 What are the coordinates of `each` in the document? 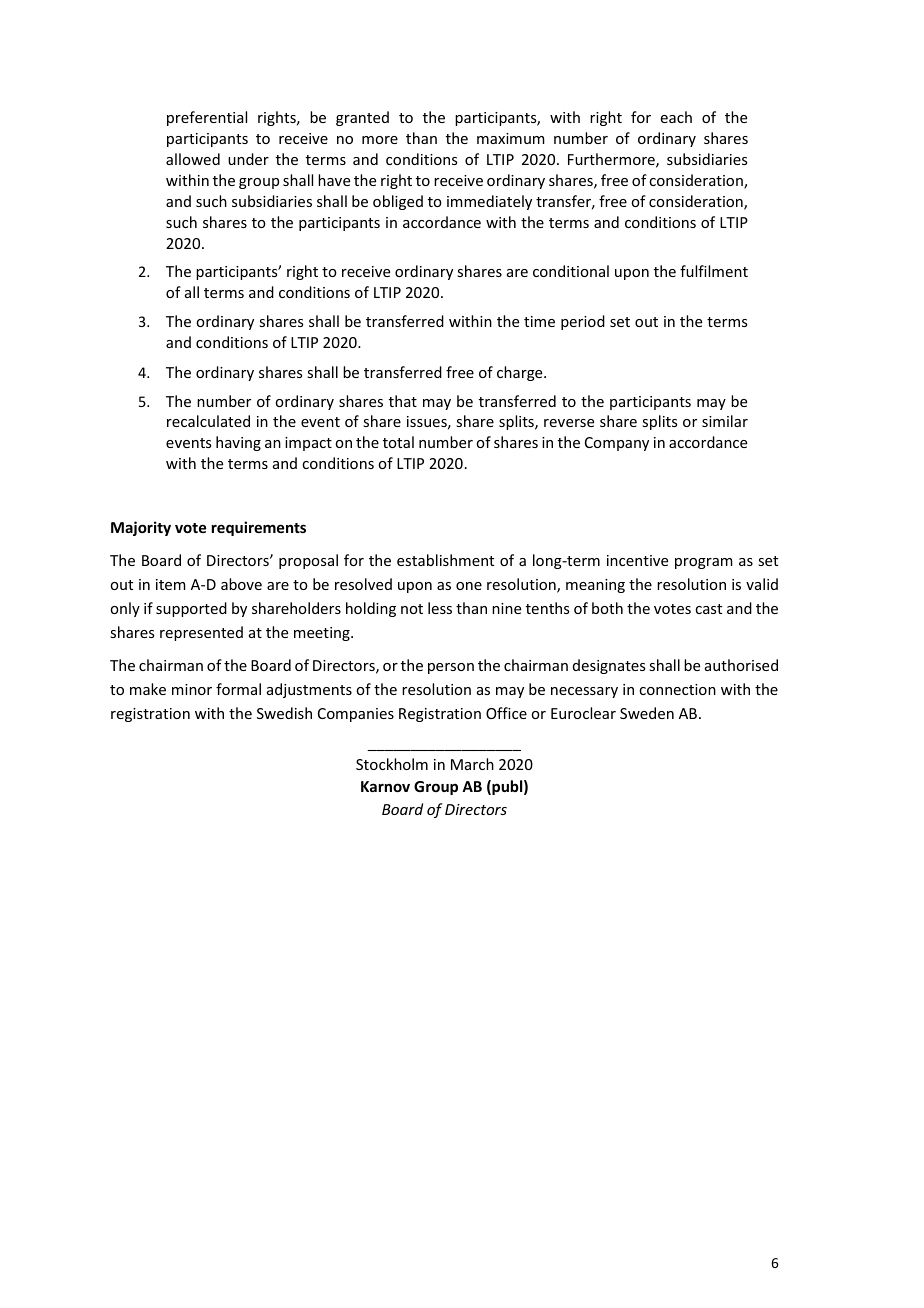 It's located at (676, 117).
